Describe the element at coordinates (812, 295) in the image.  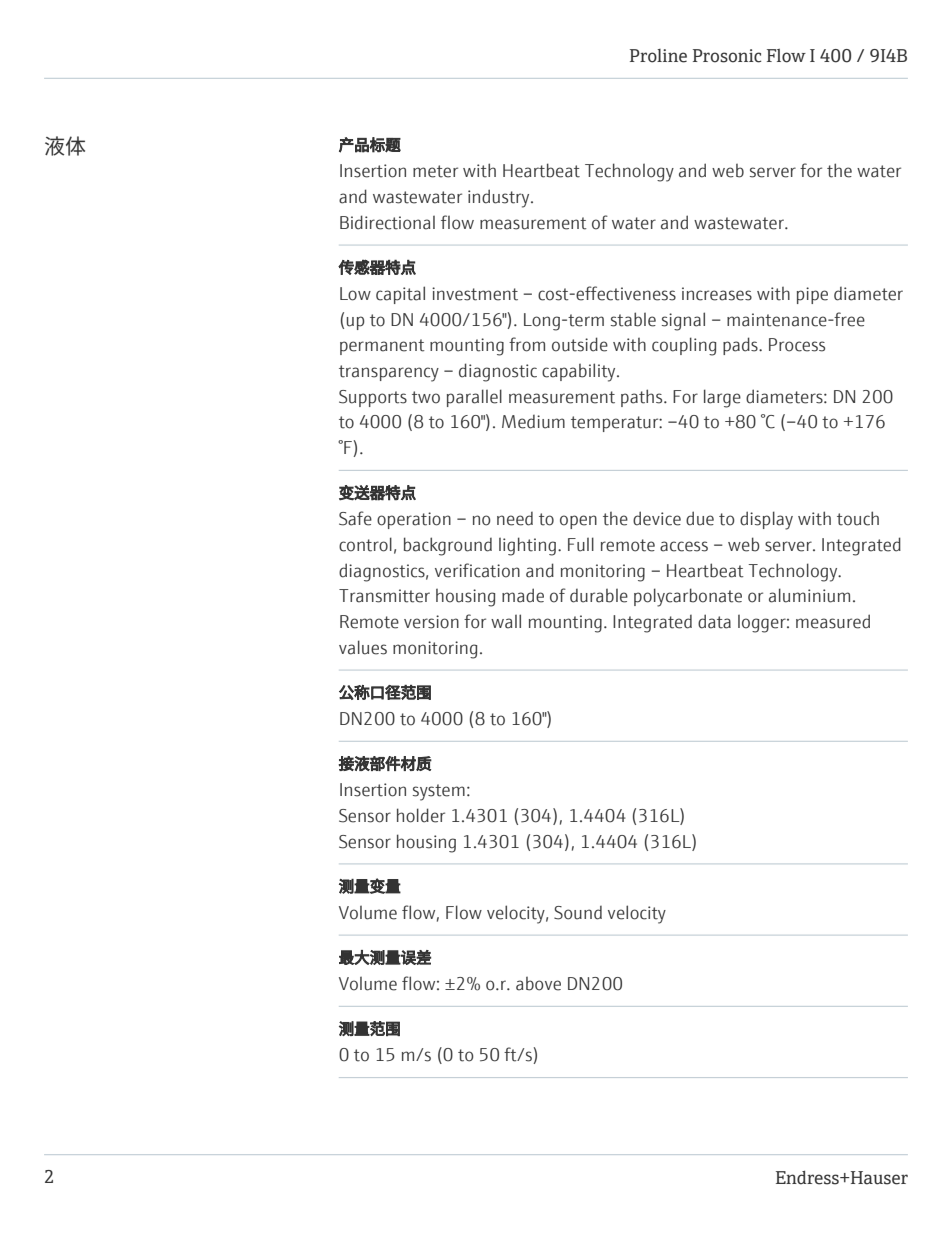
I see `pipe` at that location.
